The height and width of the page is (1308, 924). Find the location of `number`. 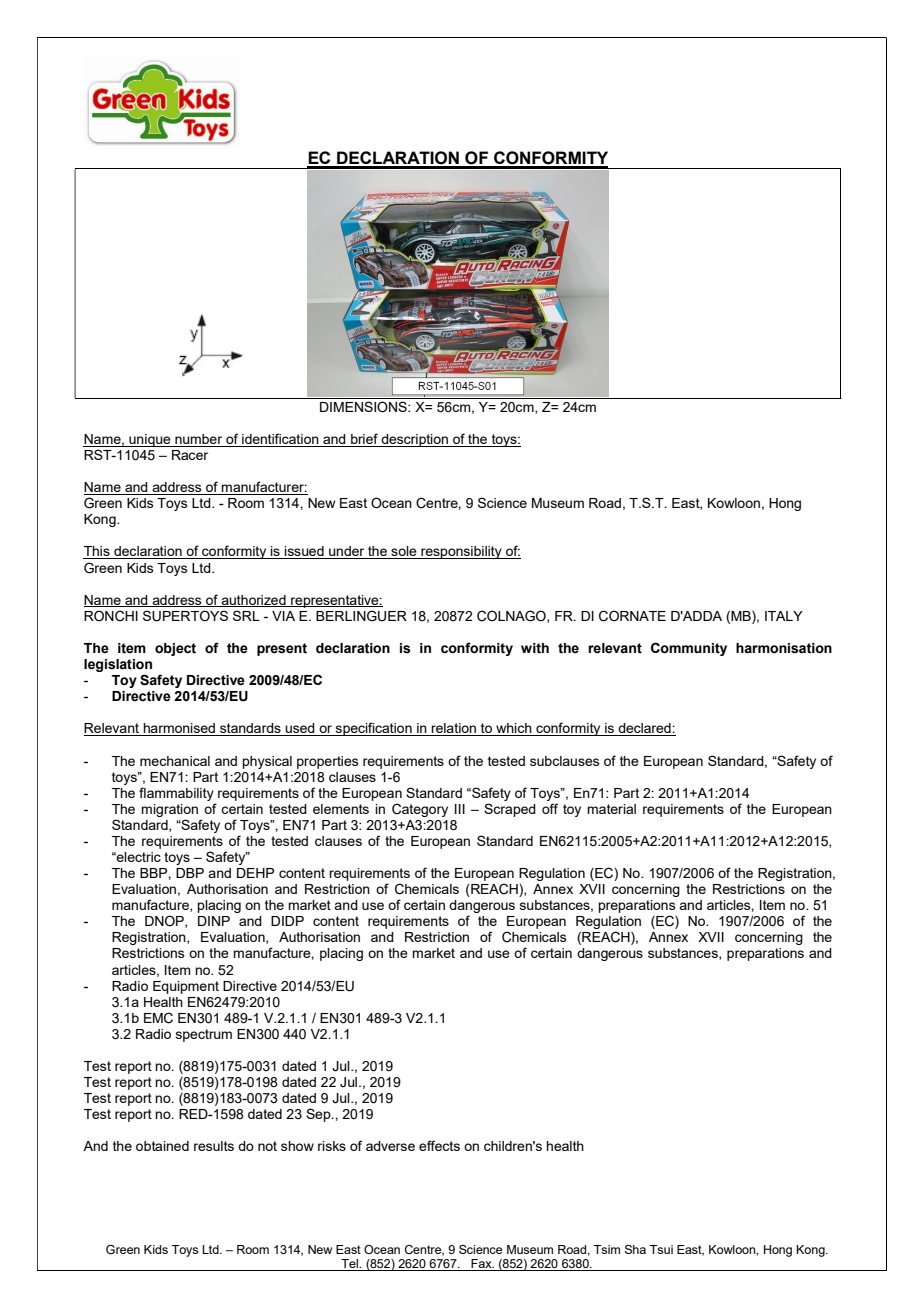

number is located at coordinates (199, 440).
